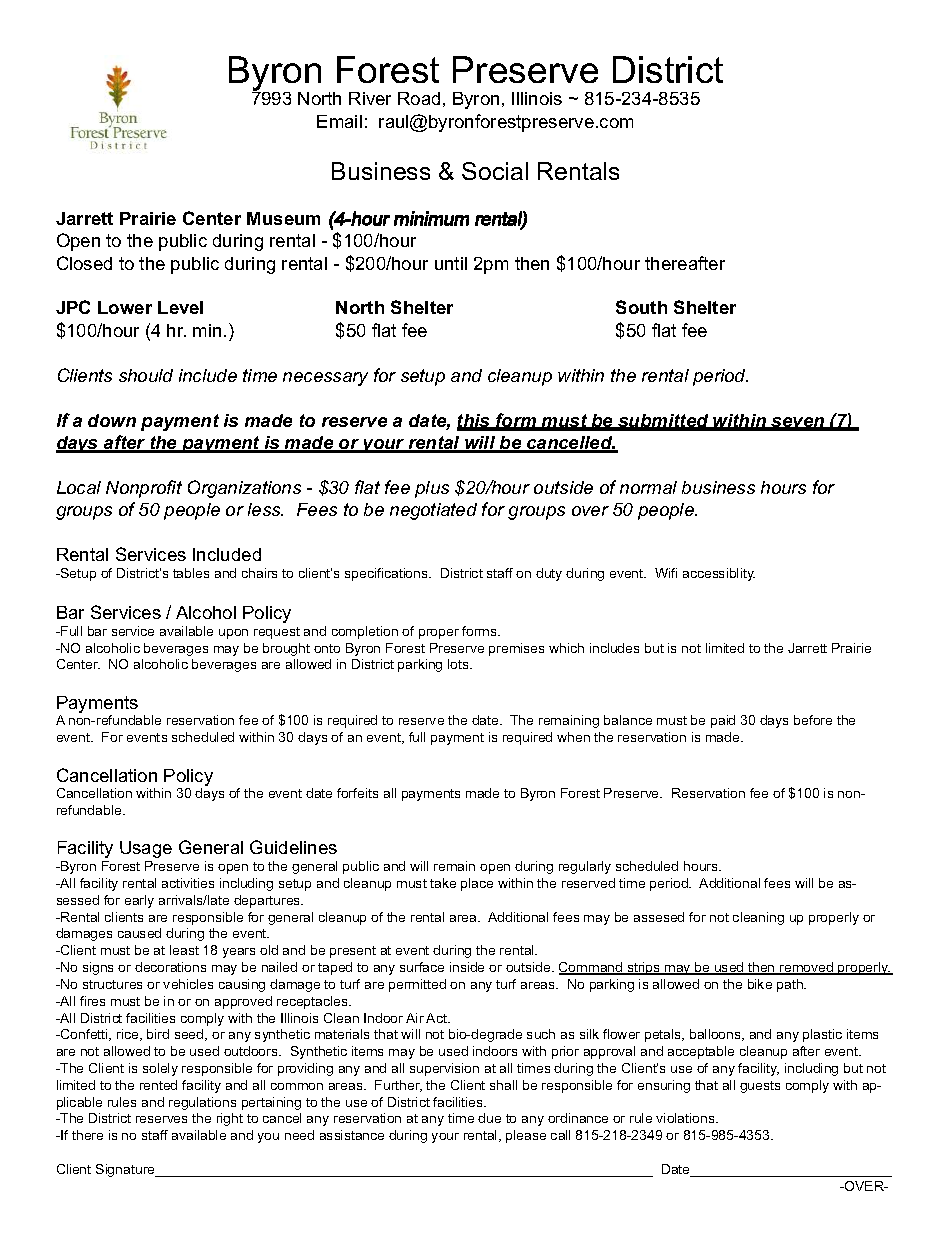  What do you see at coordinates (233, 634) in the image?
I see `upon` at bounding box center [233, 634].
